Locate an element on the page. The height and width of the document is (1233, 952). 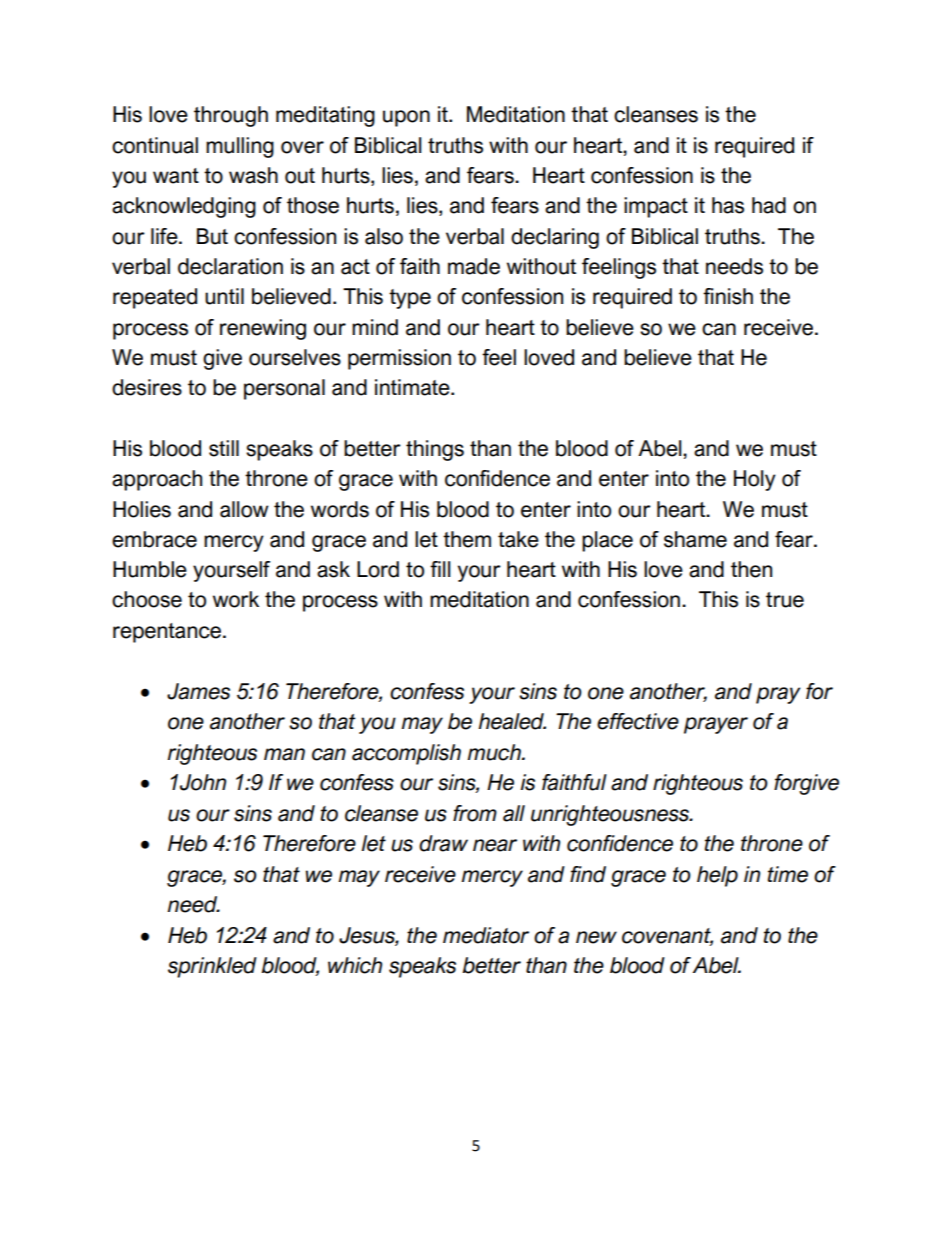
upon is located at coordinates (406, 118).
